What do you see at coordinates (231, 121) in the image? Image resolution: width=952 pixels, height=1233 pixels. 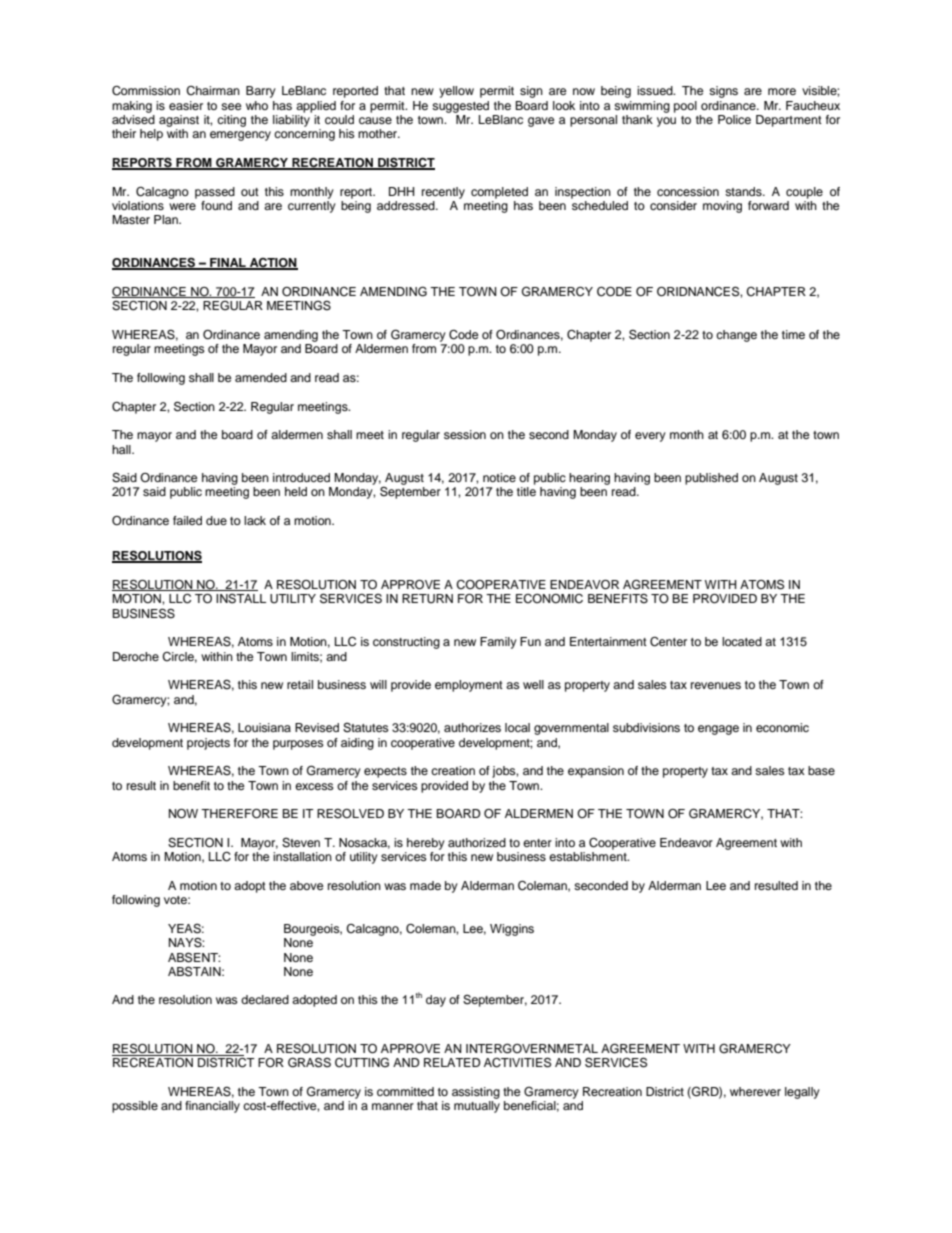 I see `citing` at bounding box center [231, 121].
